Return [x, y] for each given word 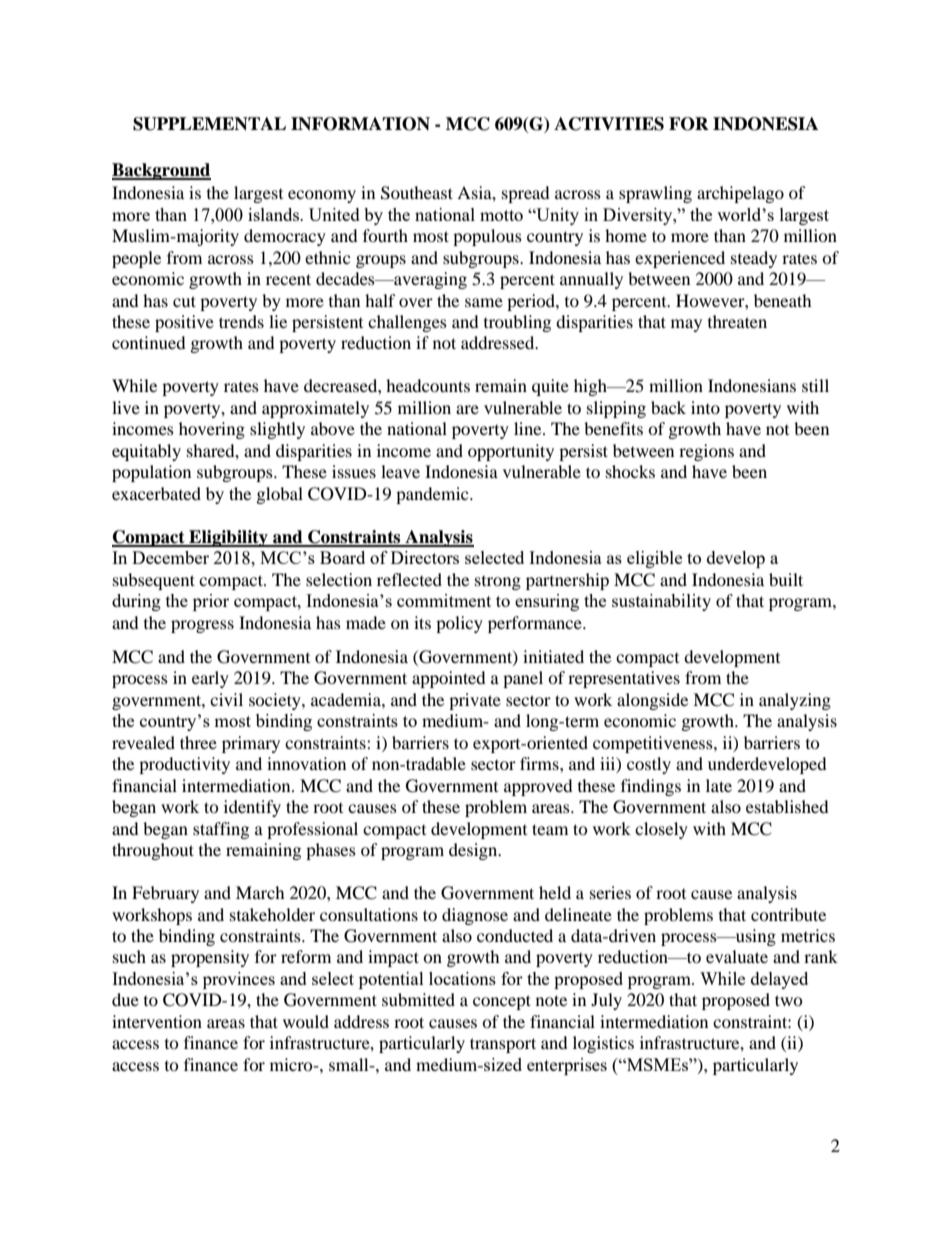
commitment [444, 600]
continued [149, 342]
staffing [221, 830]
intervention [157, 1021]
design [474, 851]
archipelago [740, 194]
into [705, 407]
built [786, 579]
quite [550, 387]
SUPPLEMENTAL [209, 124]
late [719, 785]
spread [526, 194]
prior [211, 602]
